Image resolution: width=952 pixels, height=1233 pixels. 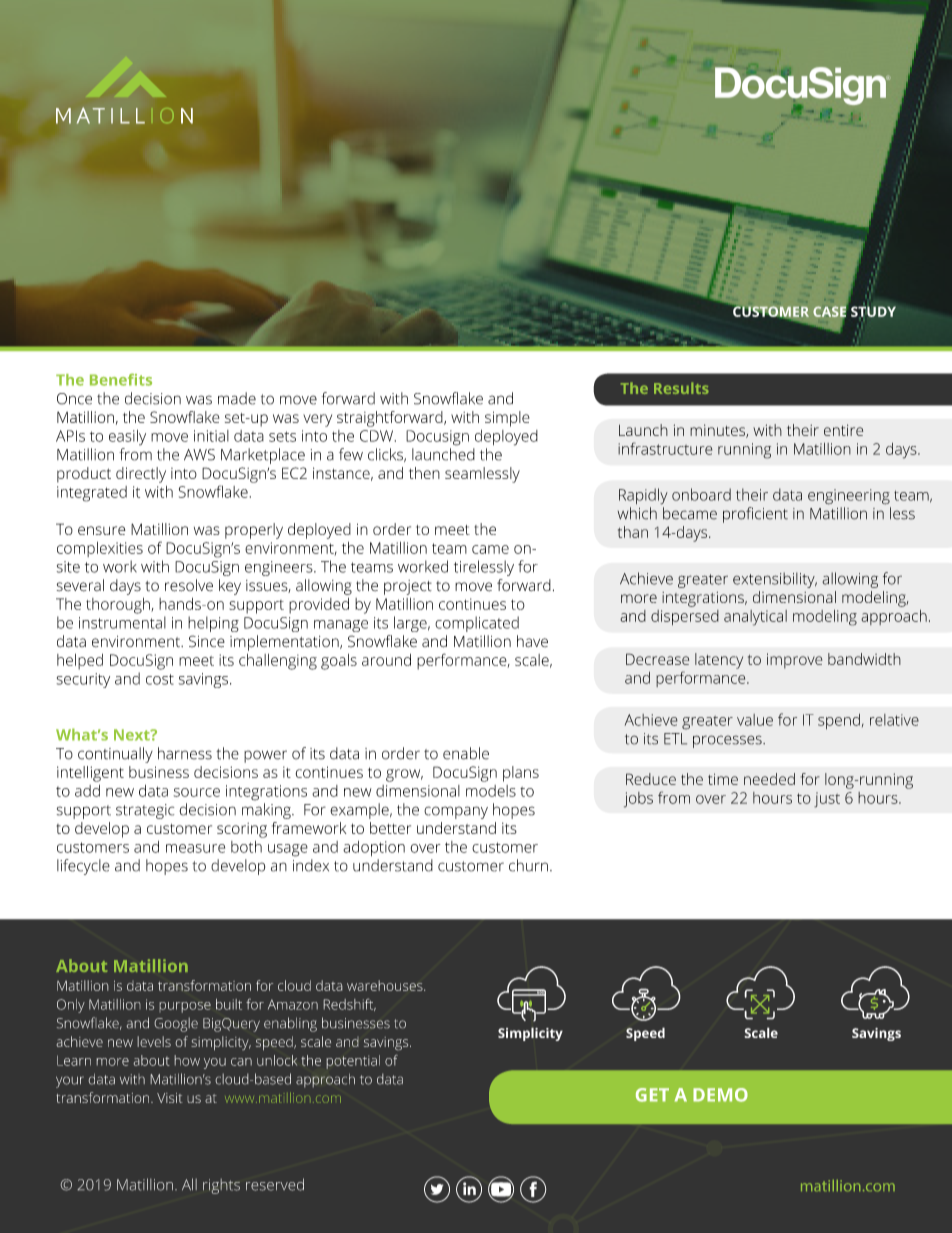 What do you see at coordinates (507, 419) in the screenshot?
I see `simple` at bounding box center [507, 419].
